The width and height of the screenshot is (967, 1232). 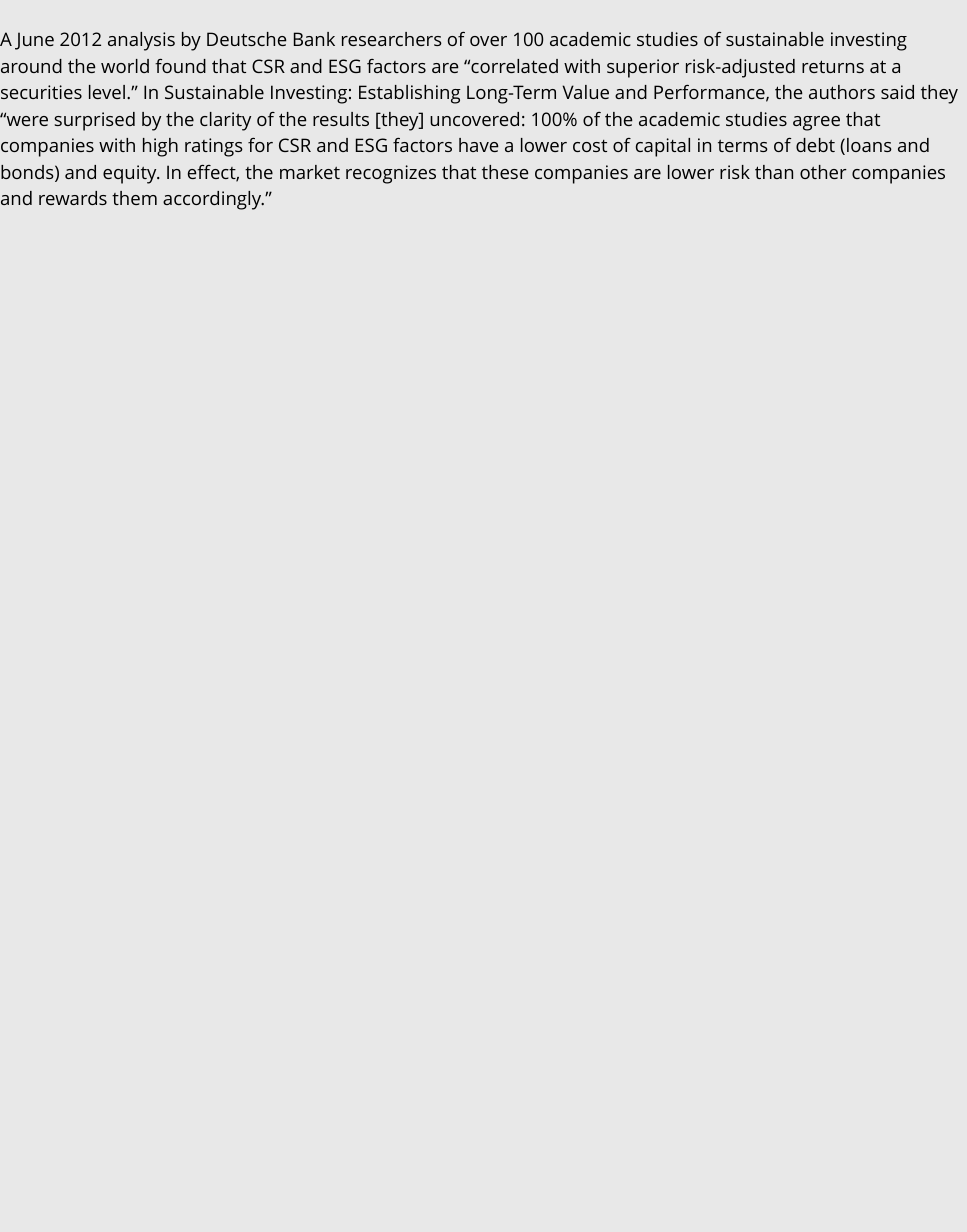 I want to click on surprised, so click(x=94, y=121).
